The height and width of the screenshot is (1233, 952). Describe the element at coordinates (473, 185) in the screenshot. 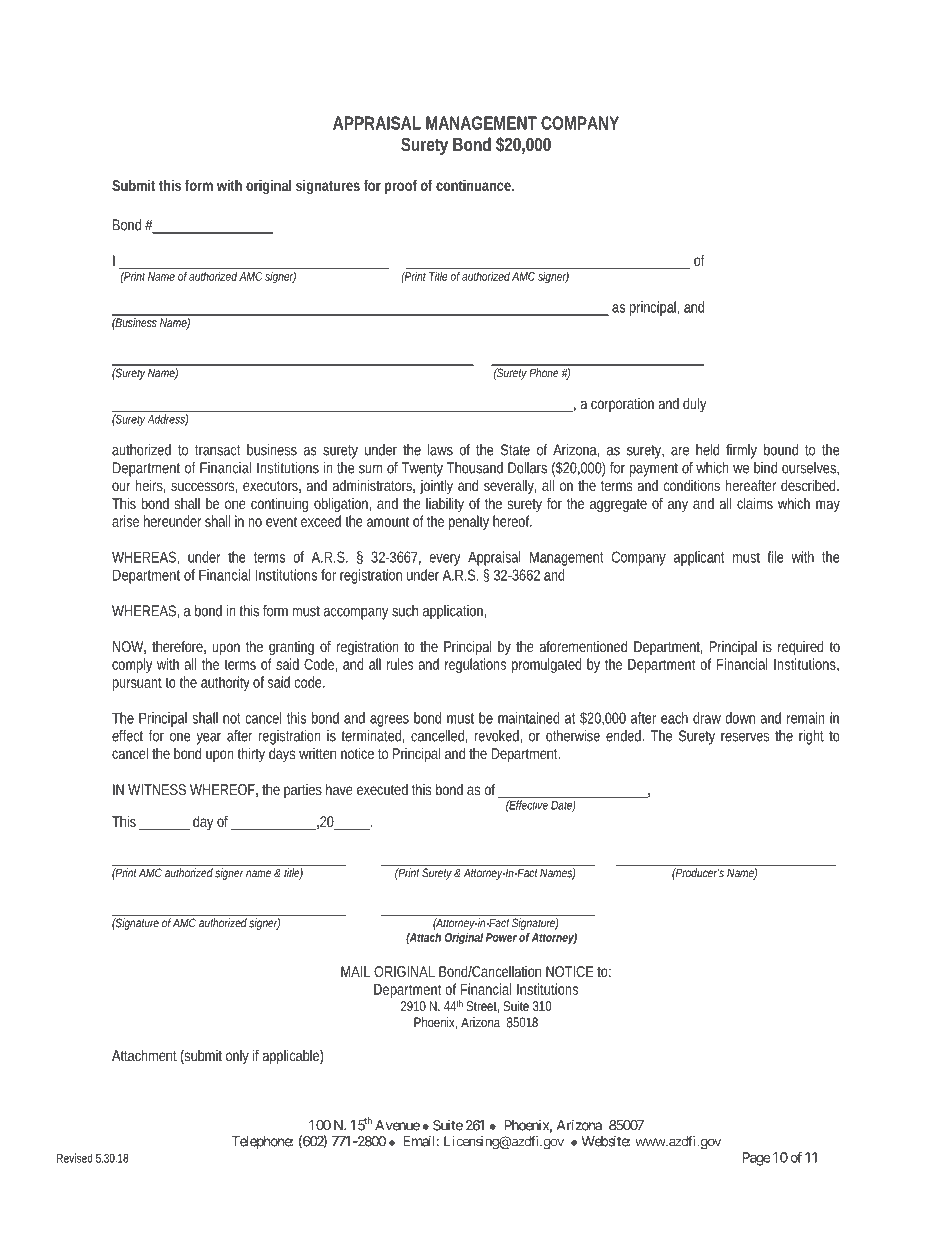

I see `continuance` at that location.
